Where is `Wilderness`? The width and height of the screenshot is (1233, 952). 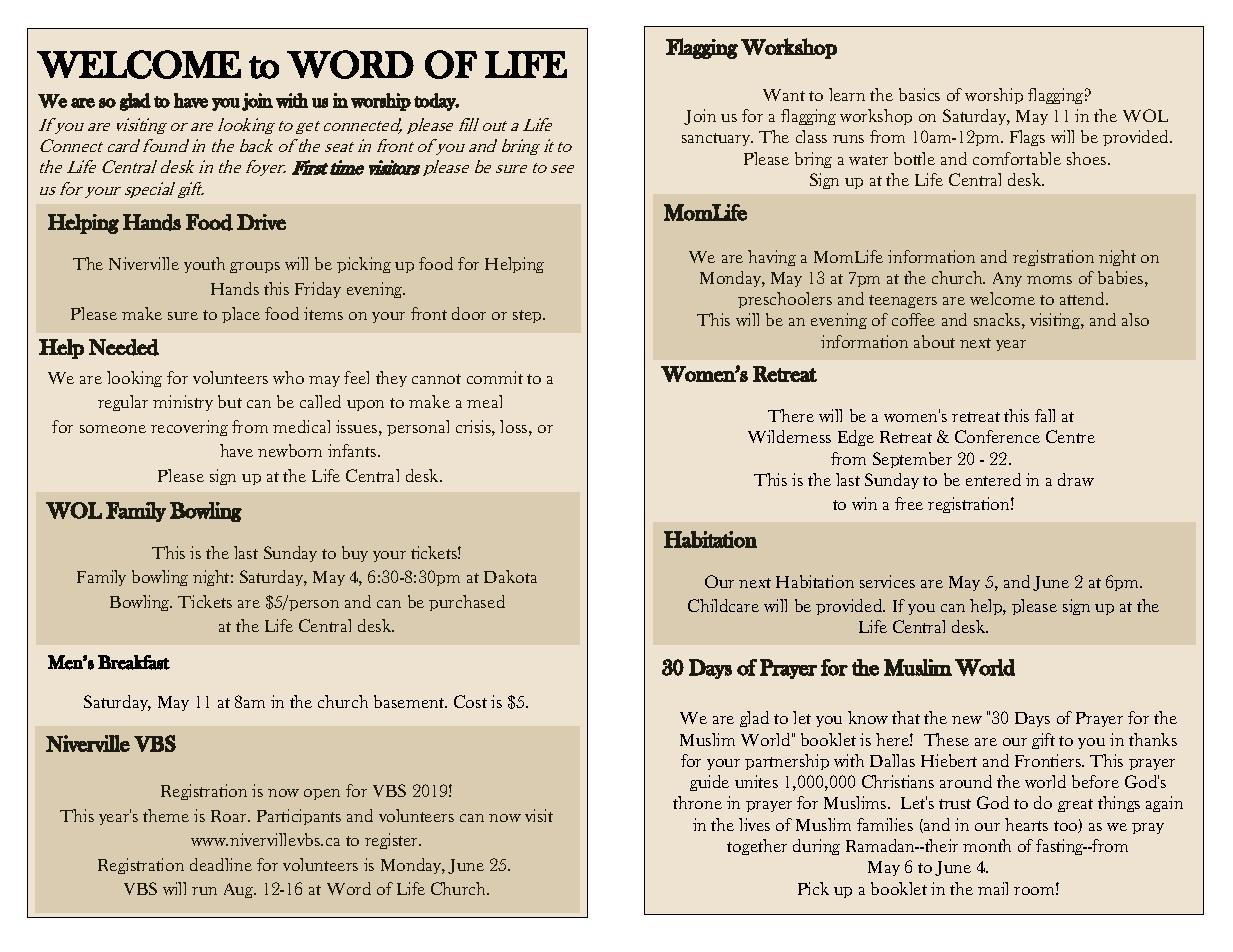
Wilderness is located at coordinates (789, 436).
